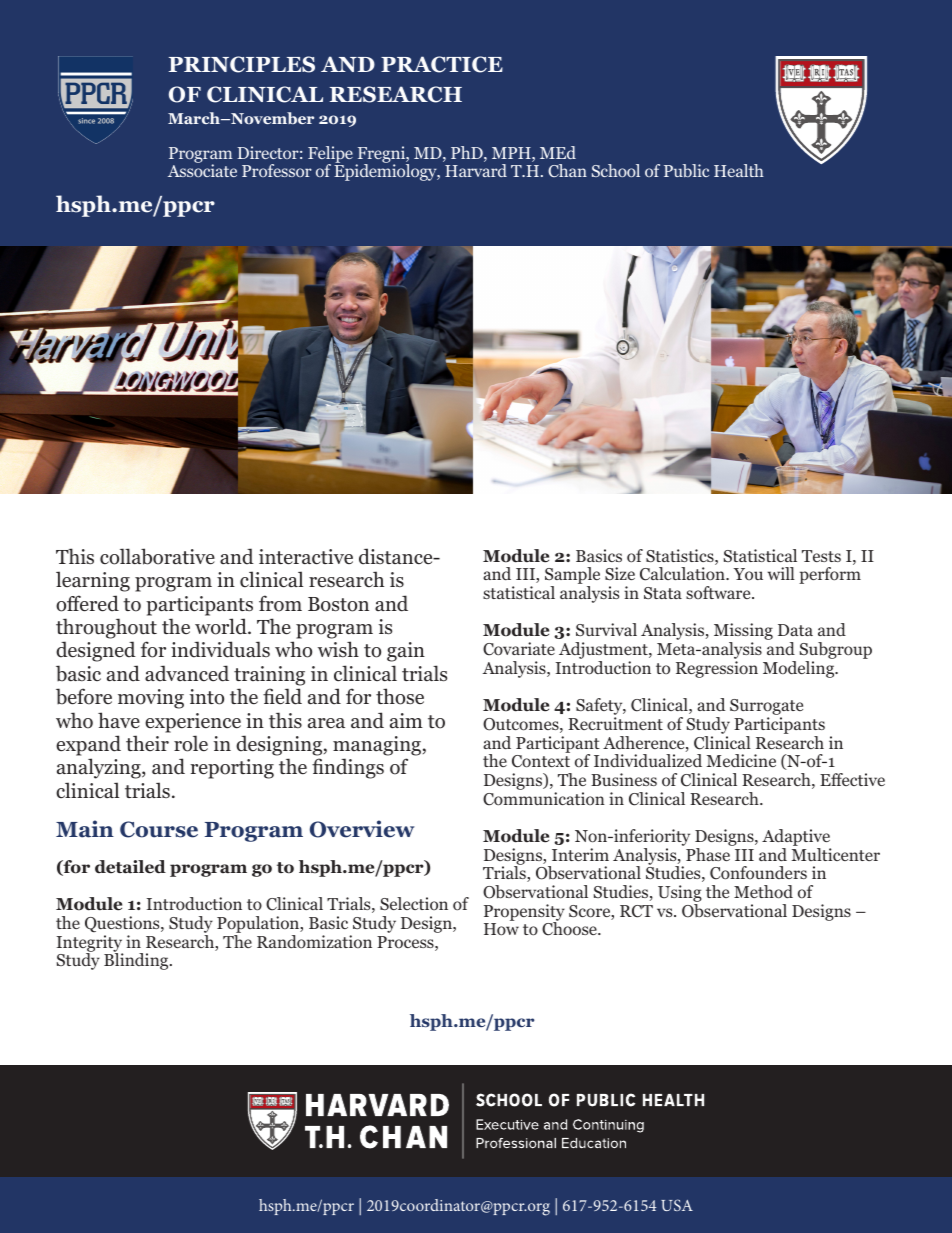 The width and height of the screenshot is (952, 1233). Describe the element at coordinates (442, 64) in the screenshot. I see `PRACTICE` at that location.
